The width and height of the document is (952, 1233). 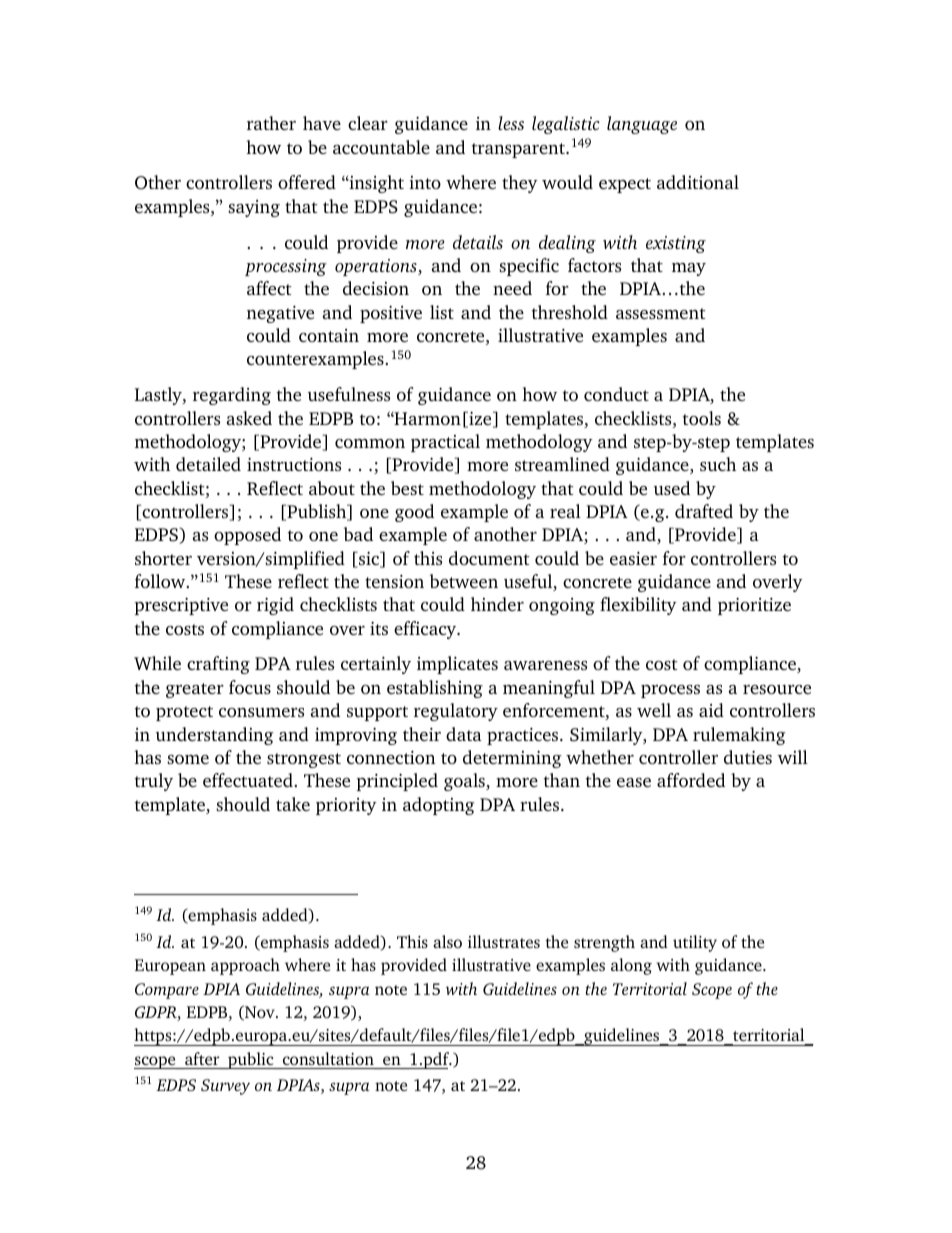 What do you see at coordinates (497, 604) in the document?
I see `hinder` at bounding box center [497, 604].
